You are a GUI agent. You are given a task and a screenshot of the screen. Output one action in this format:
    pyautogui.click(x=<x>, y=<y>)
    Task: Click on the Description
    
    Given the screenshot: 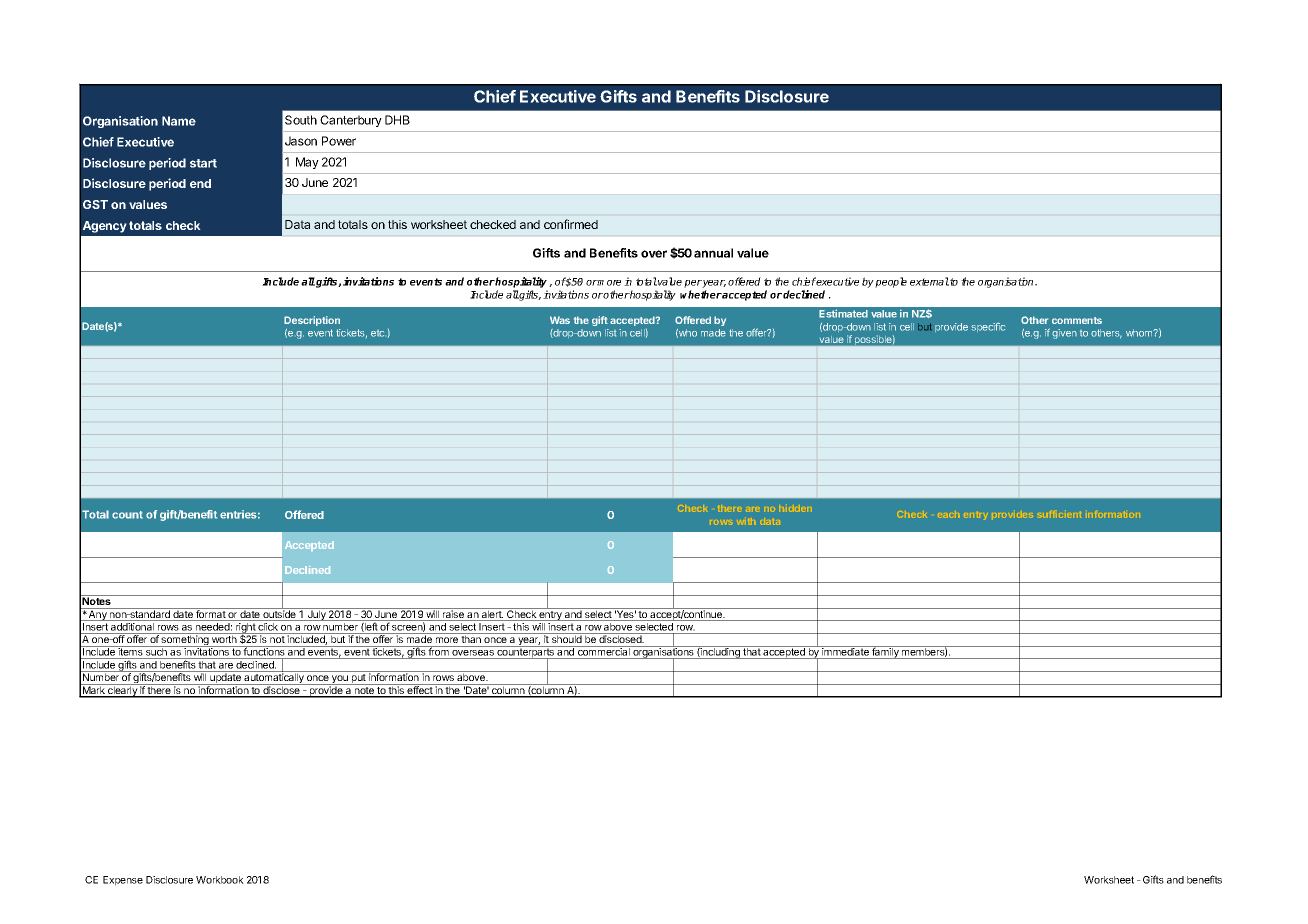 What is the action you would take?
    pyautogui.click(x=312, y=321)
